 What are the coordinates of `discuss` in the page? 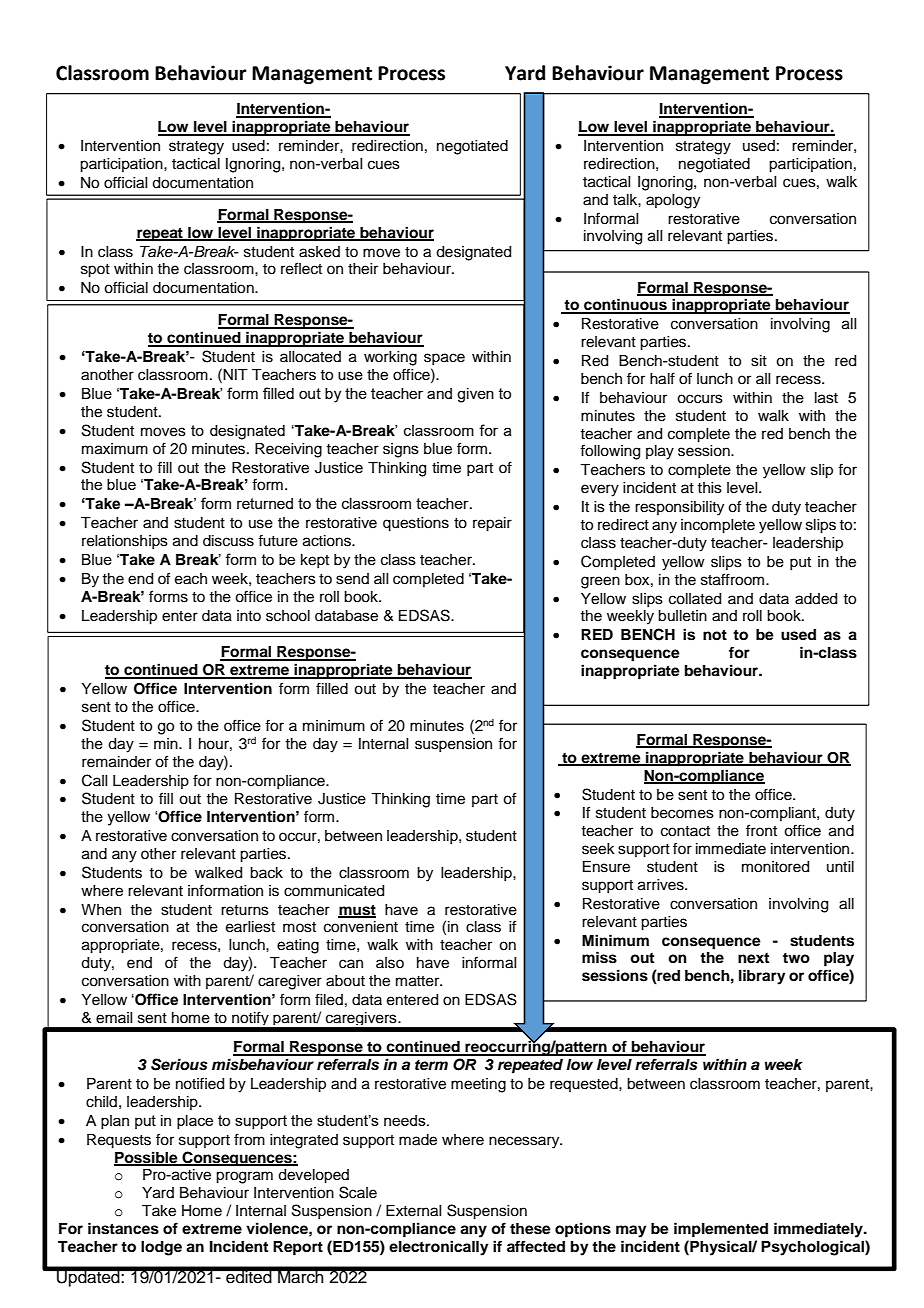 It's located at (228, 541).
